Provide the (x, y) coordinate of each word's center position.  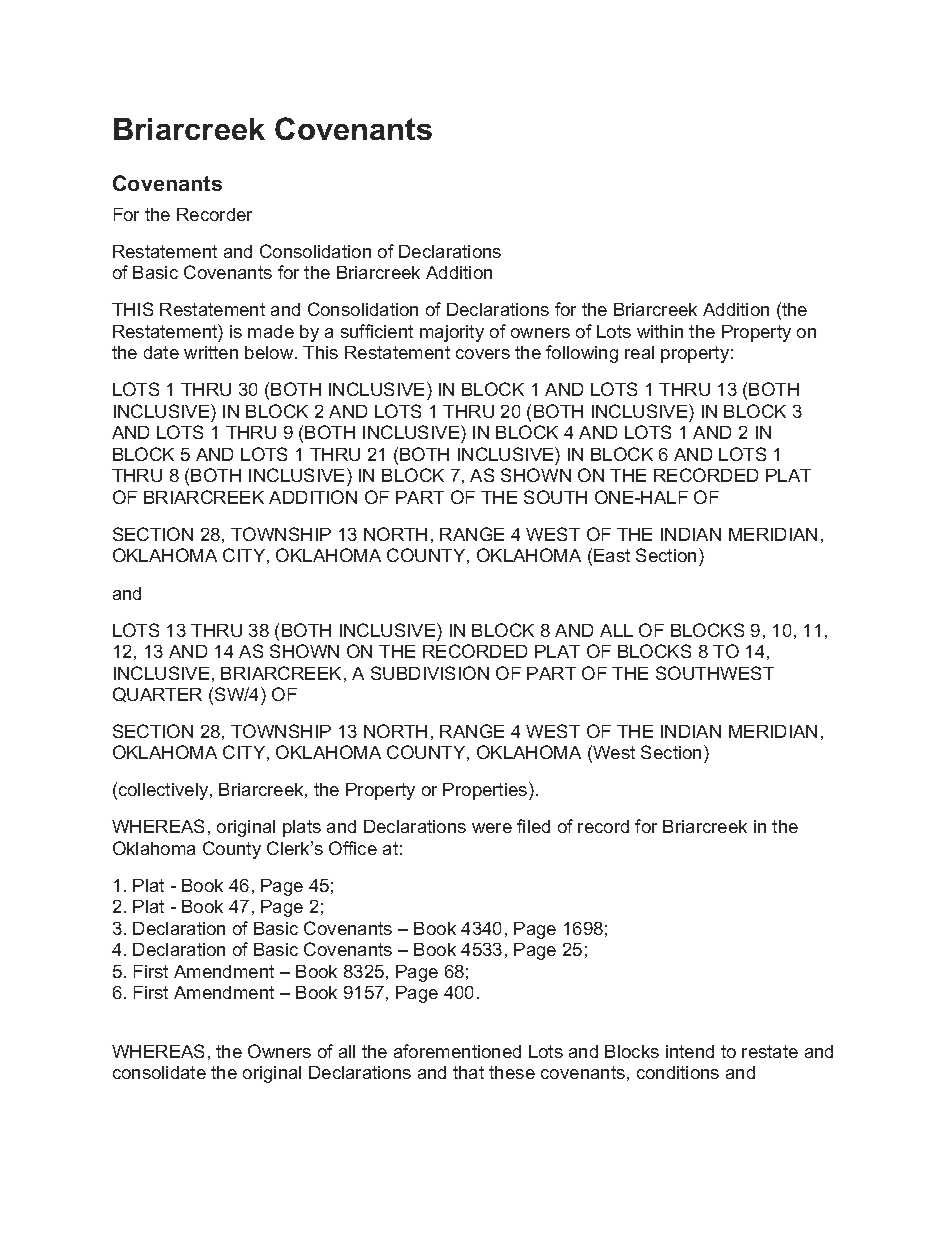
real (639, 352)
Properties (486, 791)
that (468, 1072)
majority (452, 333)
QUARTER (157, 694)
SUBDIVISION (430, 673)
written (211, 352)
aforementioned (457, 1051)
